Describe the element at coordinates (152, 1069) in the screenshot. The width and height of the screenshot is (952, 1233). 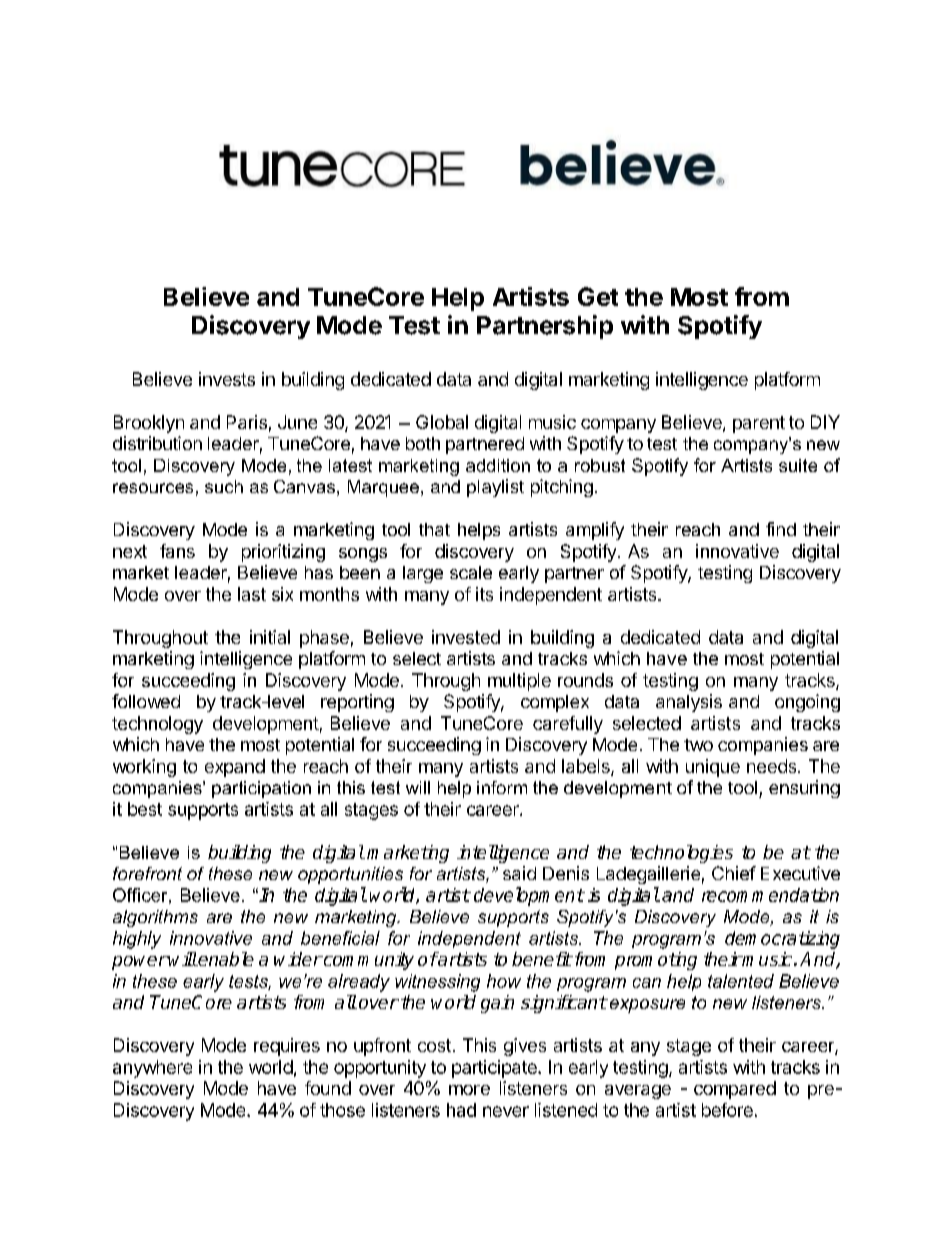
I see `anywhere` at that location.
